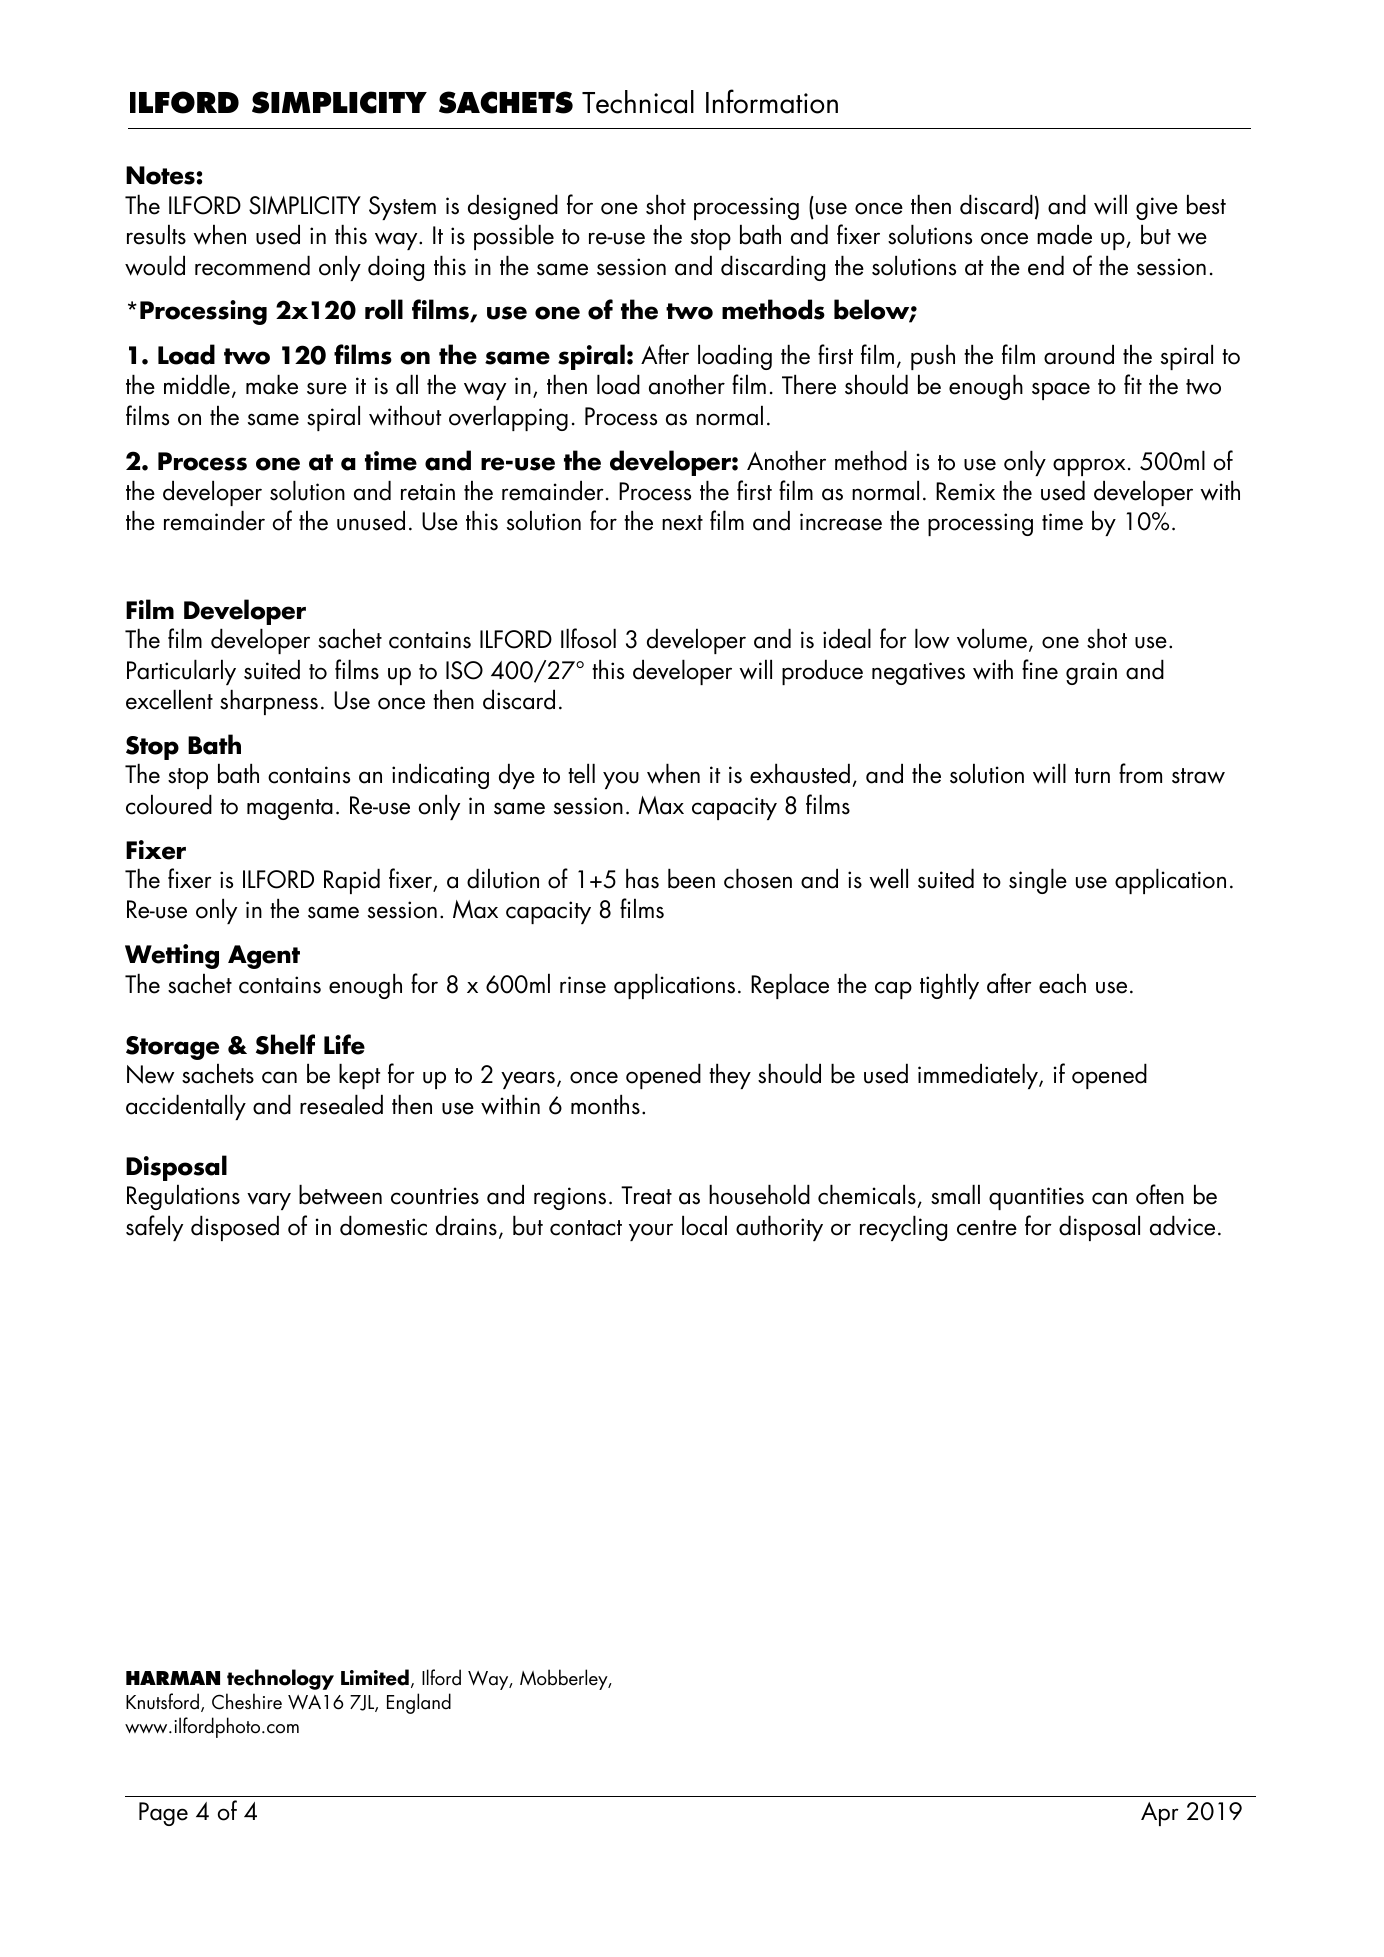 The image size is (1384, 1957). What do you see at coordinates (160, 175) in the page?
I see `Notes` at bounding box center [160, 175].
